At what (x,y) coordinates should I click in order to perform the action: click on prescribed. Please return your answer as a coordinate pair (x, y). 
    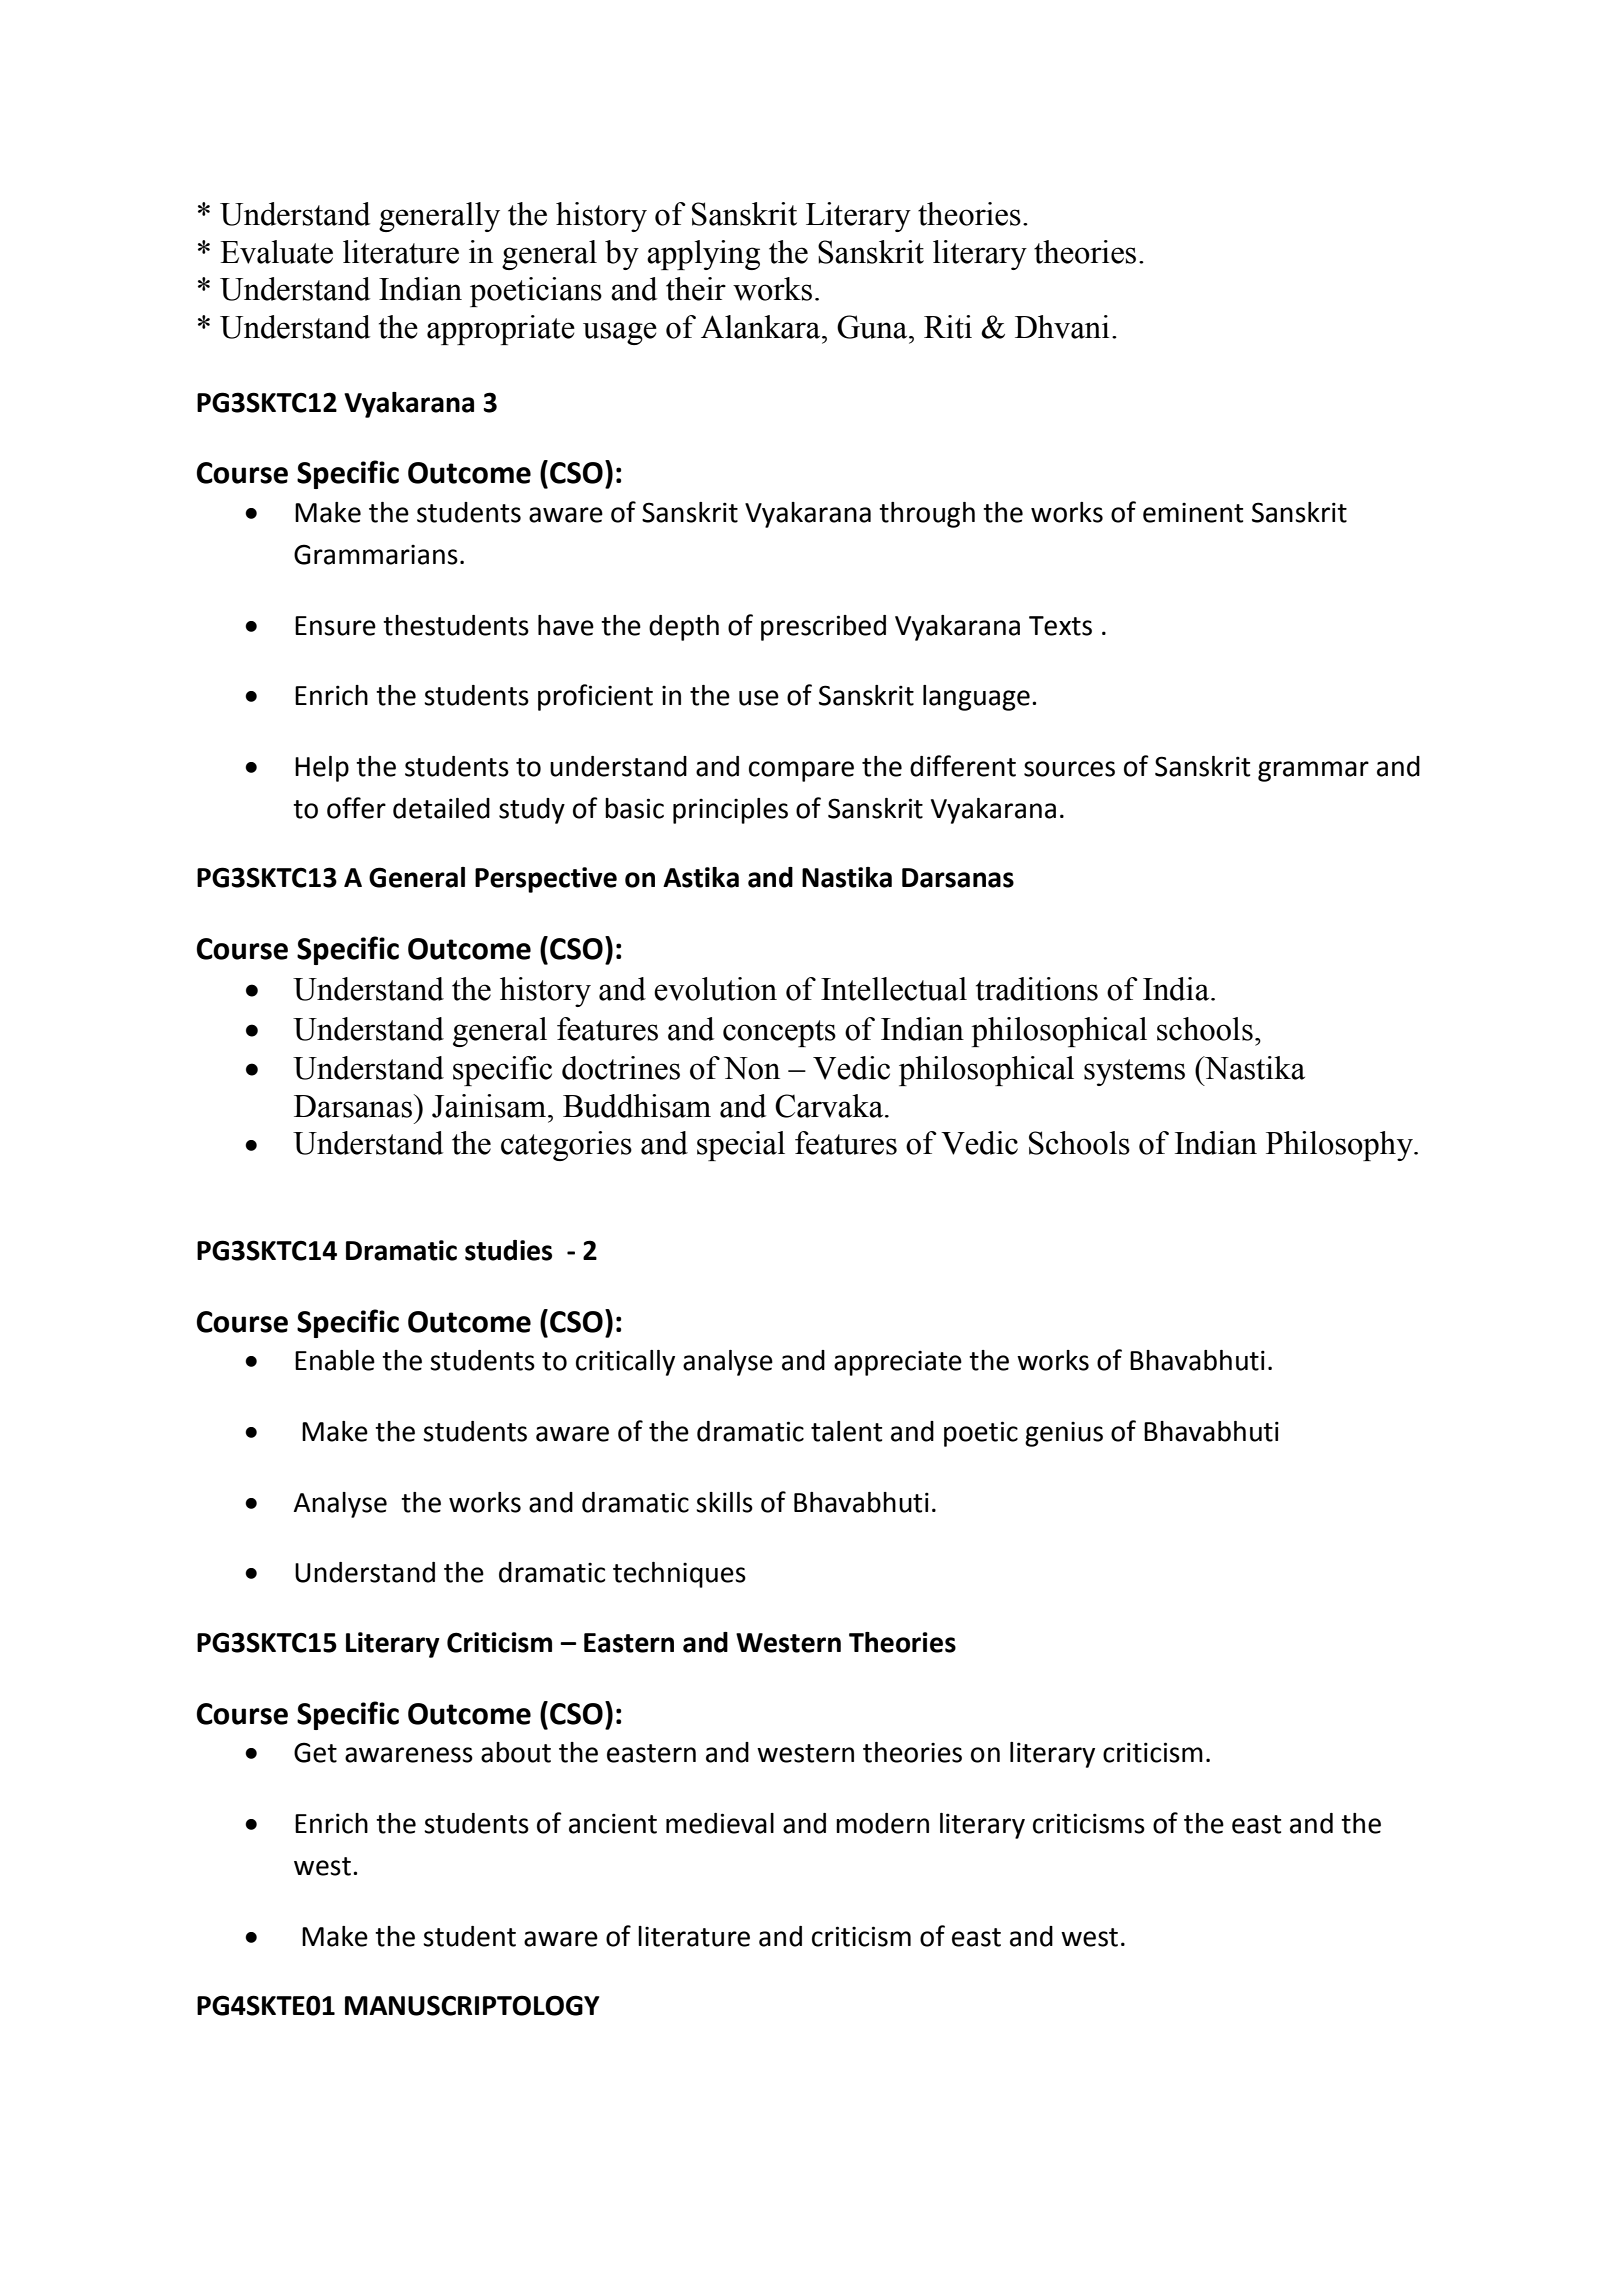
    Looking at the image, I should click on (823, 628).
